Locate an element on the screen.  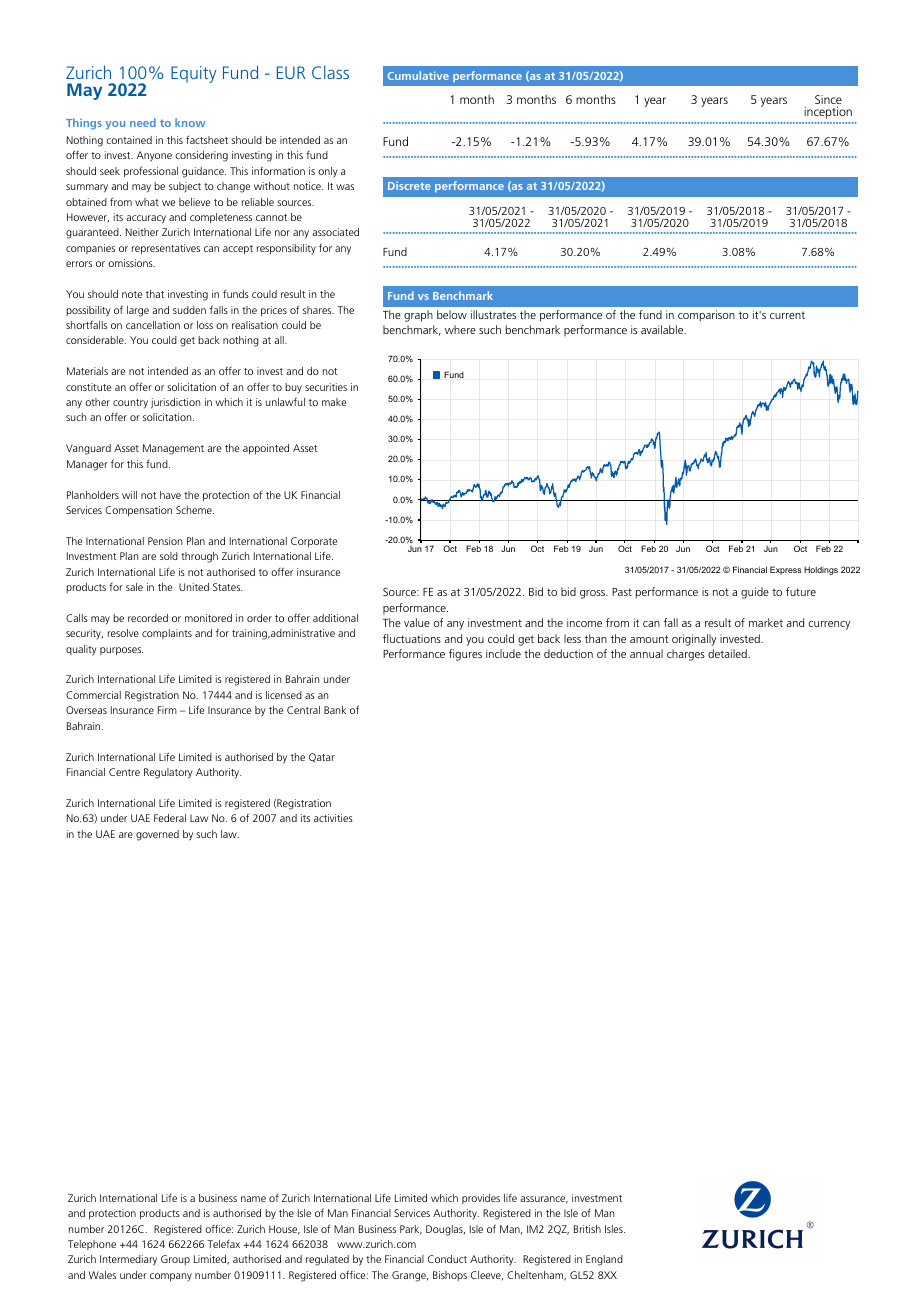
Cumulative is located at coordinates (418, 75).
